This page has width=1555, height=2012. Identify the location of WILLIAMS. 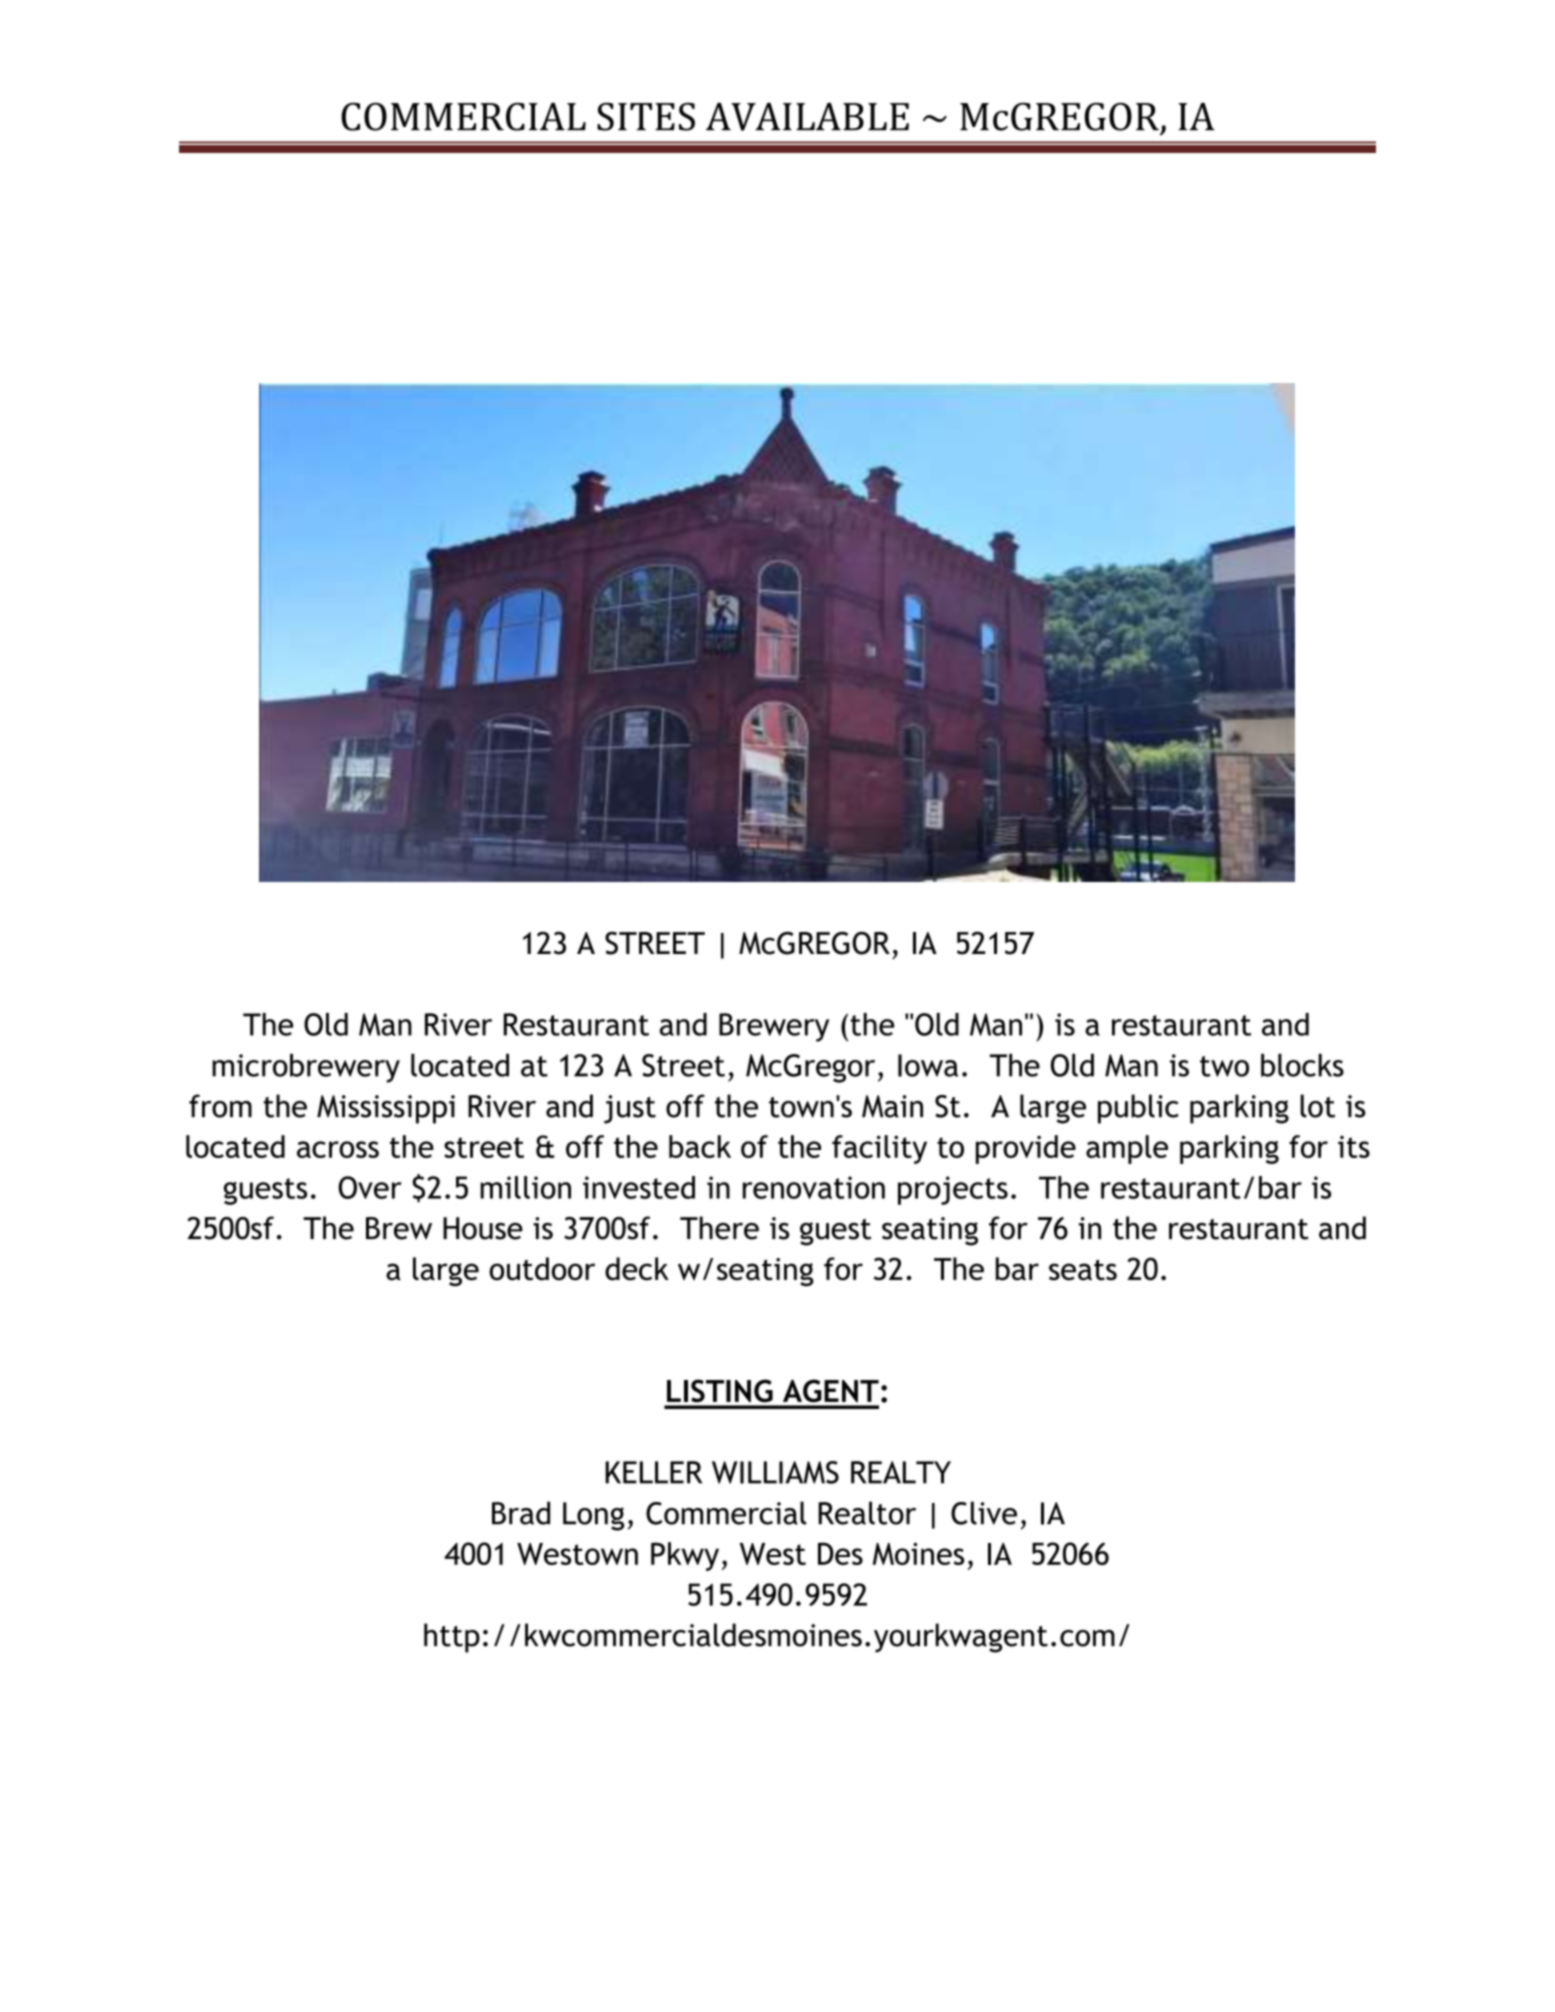
(775, 1472).
